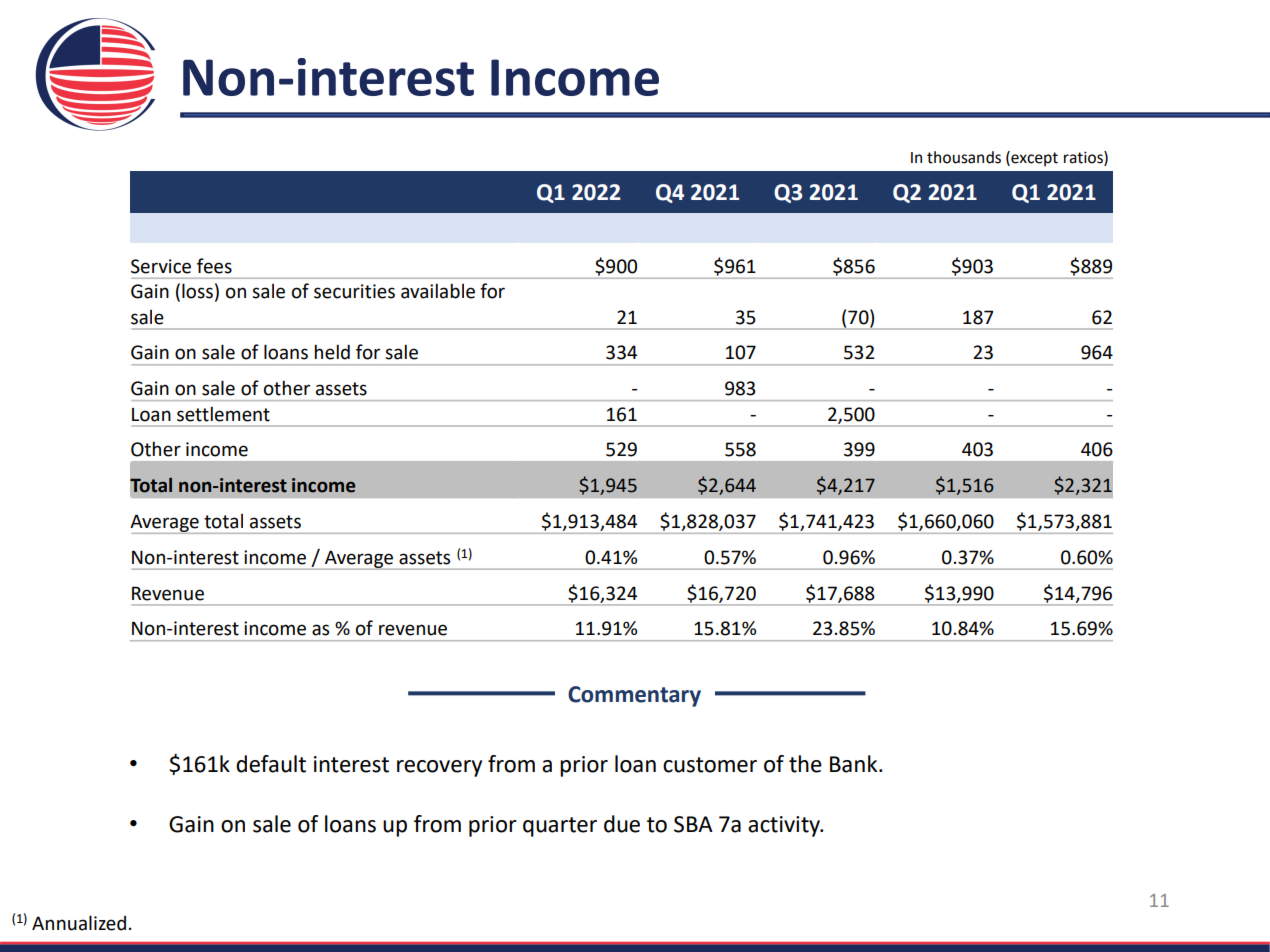  I want to click on securities, so click(354, 291).
